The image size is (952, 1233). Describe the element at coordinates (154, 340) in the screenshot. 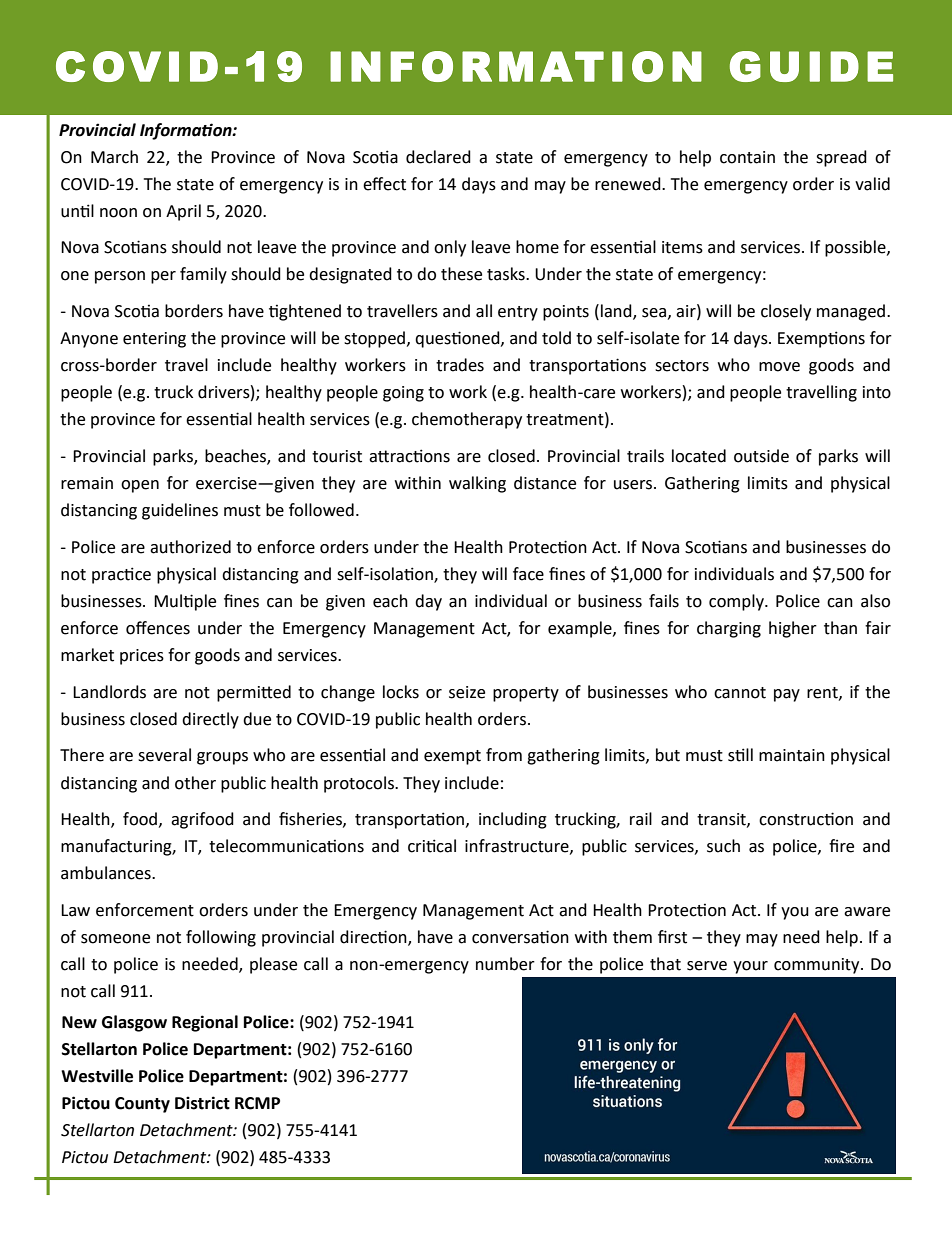

I see `entering` at that location.
